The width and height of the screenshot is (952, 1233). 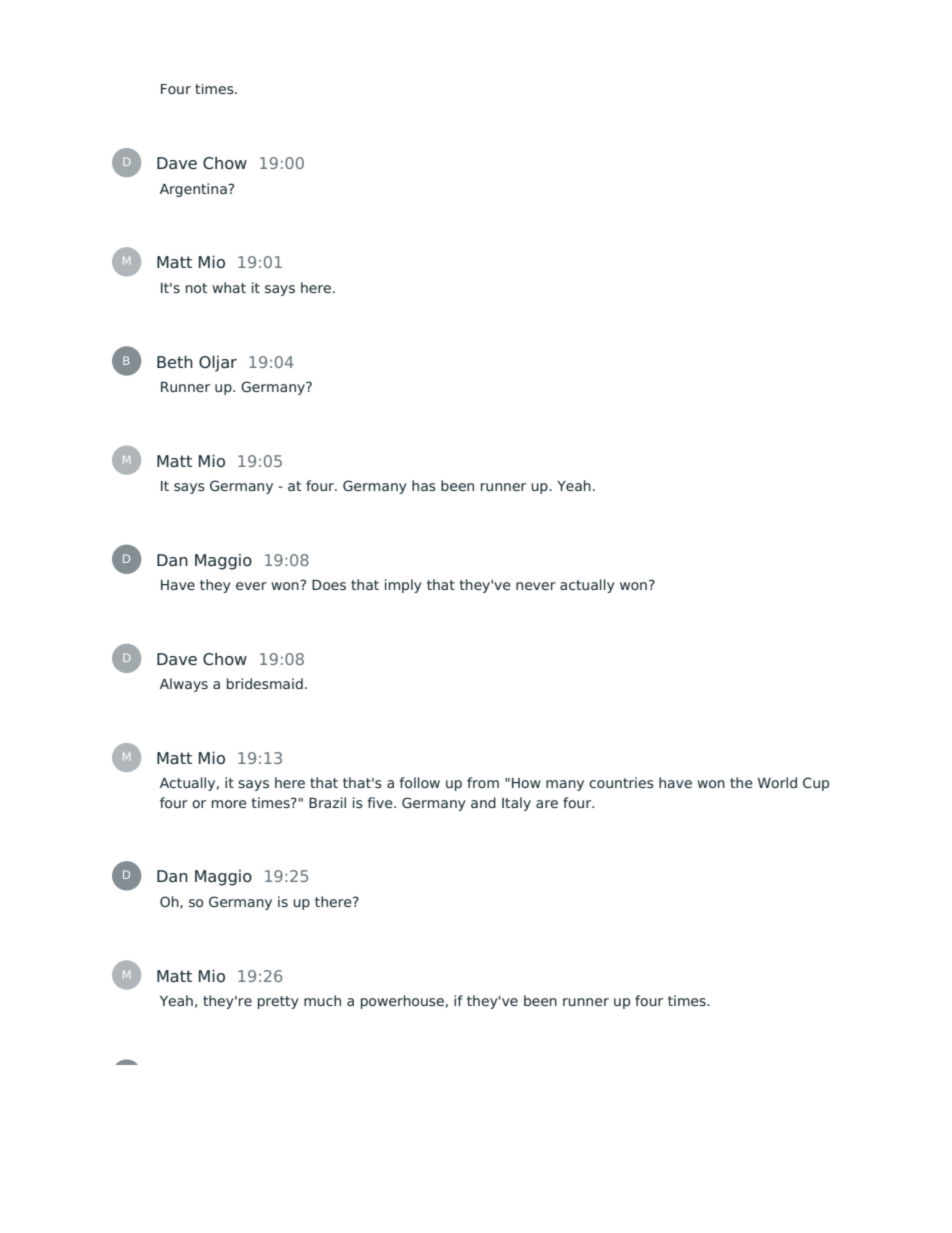 I want to click on Always, so click(x=184, y=685).
